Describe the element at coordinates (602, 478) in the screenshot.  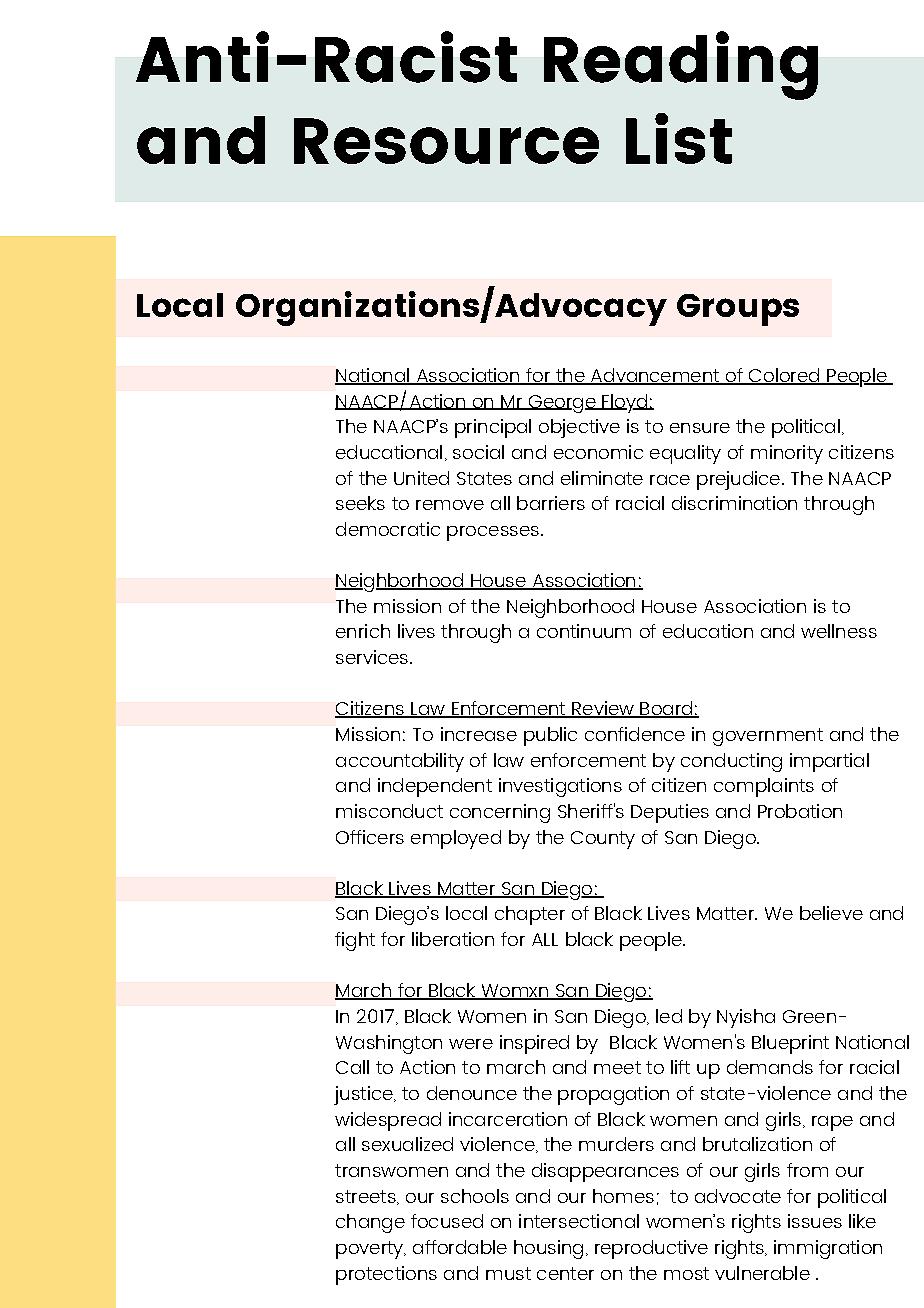
I see `eliminate` at that location.
